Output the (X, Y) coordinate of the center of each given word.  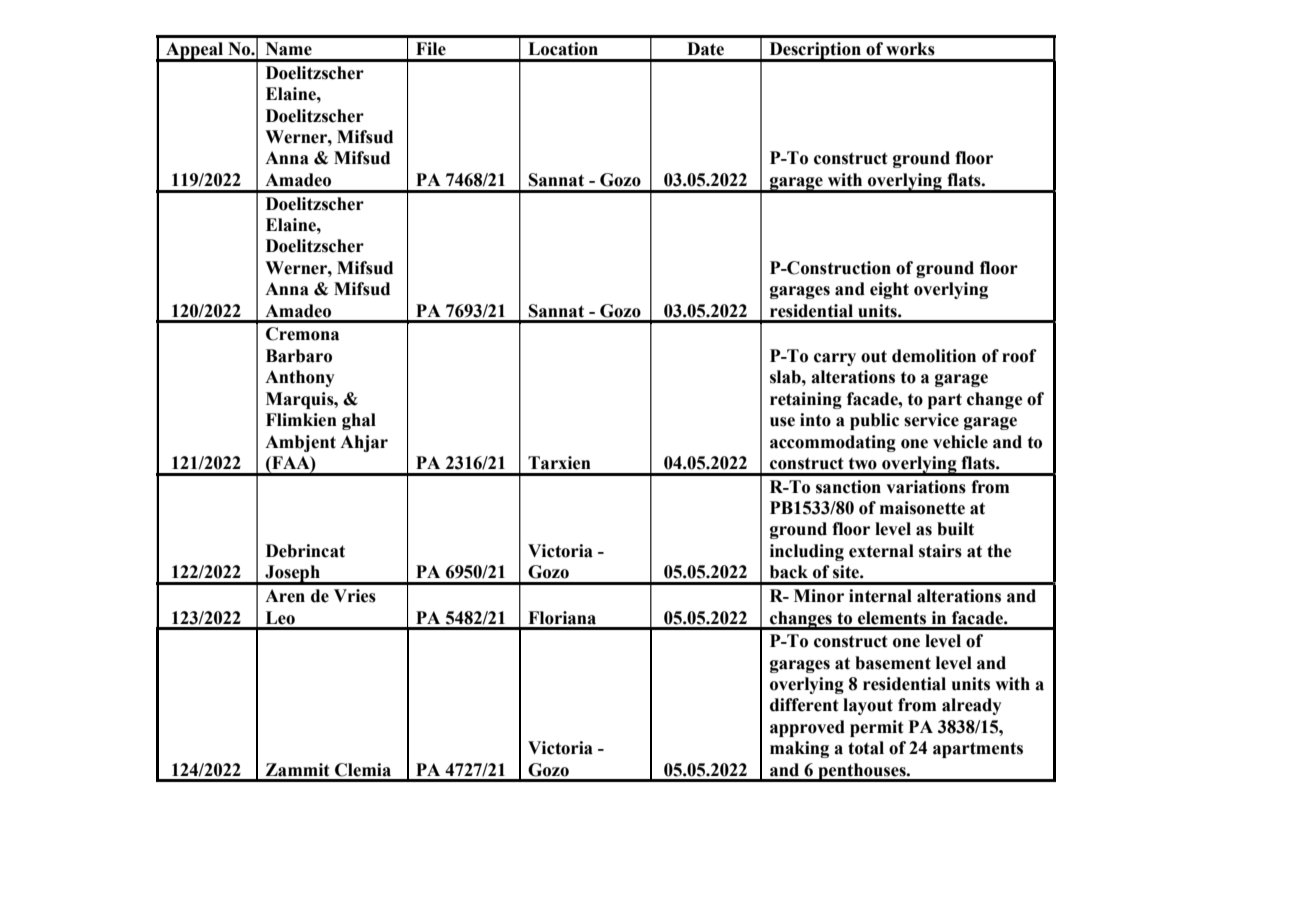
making (799, 749)
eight (889, 290)
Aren (285, 596)
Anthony (300, 378)
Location (563, 49)
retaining (806, 400)
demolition (934, 356)
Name (289, 49)
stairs (940, 551)
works (910, 49)
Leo (280, 618)
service (931, 420)
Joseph (292, 575)
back (789, 572)
